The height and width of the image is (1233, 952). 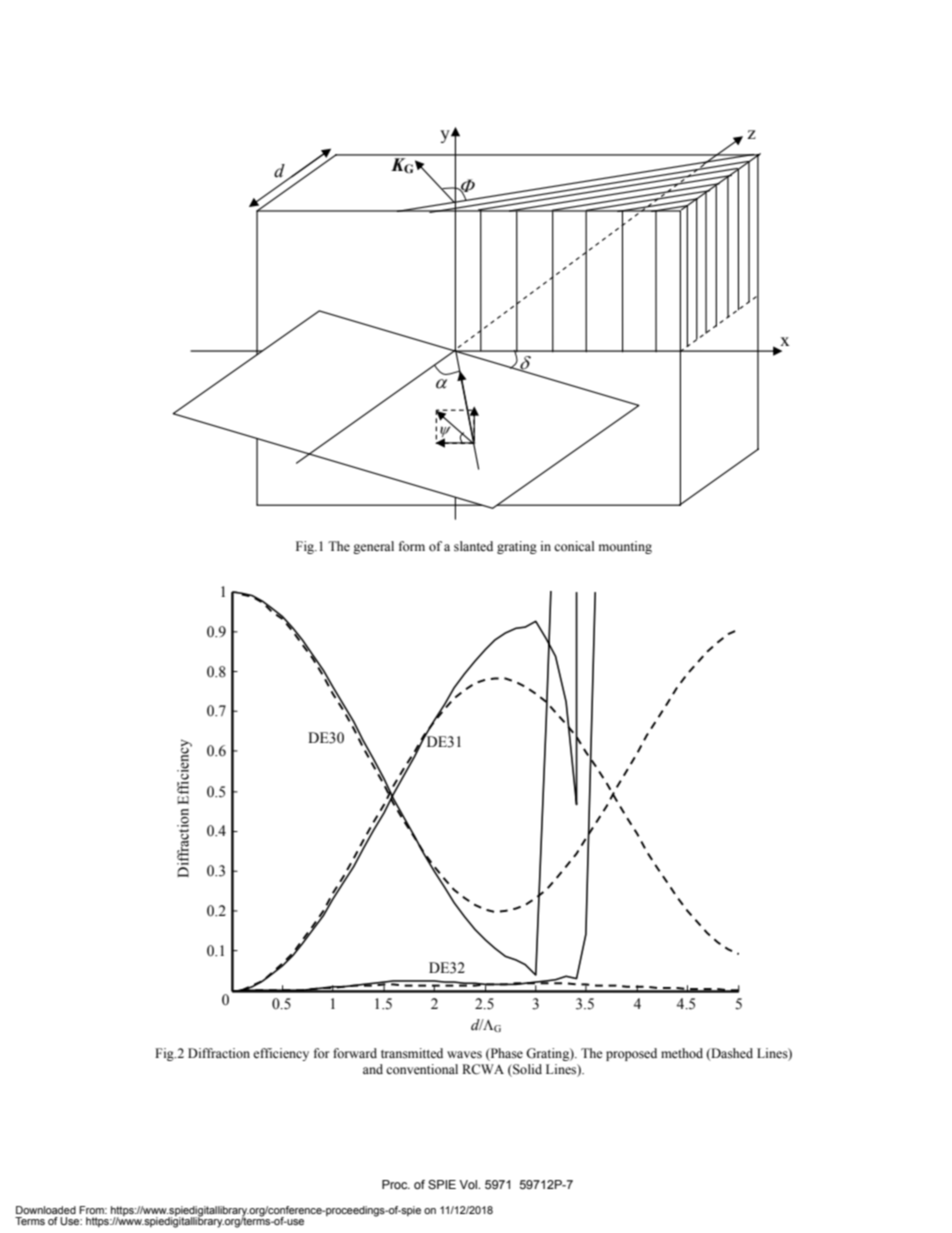 I want to click on mounting, so click(x=625, y=547).
